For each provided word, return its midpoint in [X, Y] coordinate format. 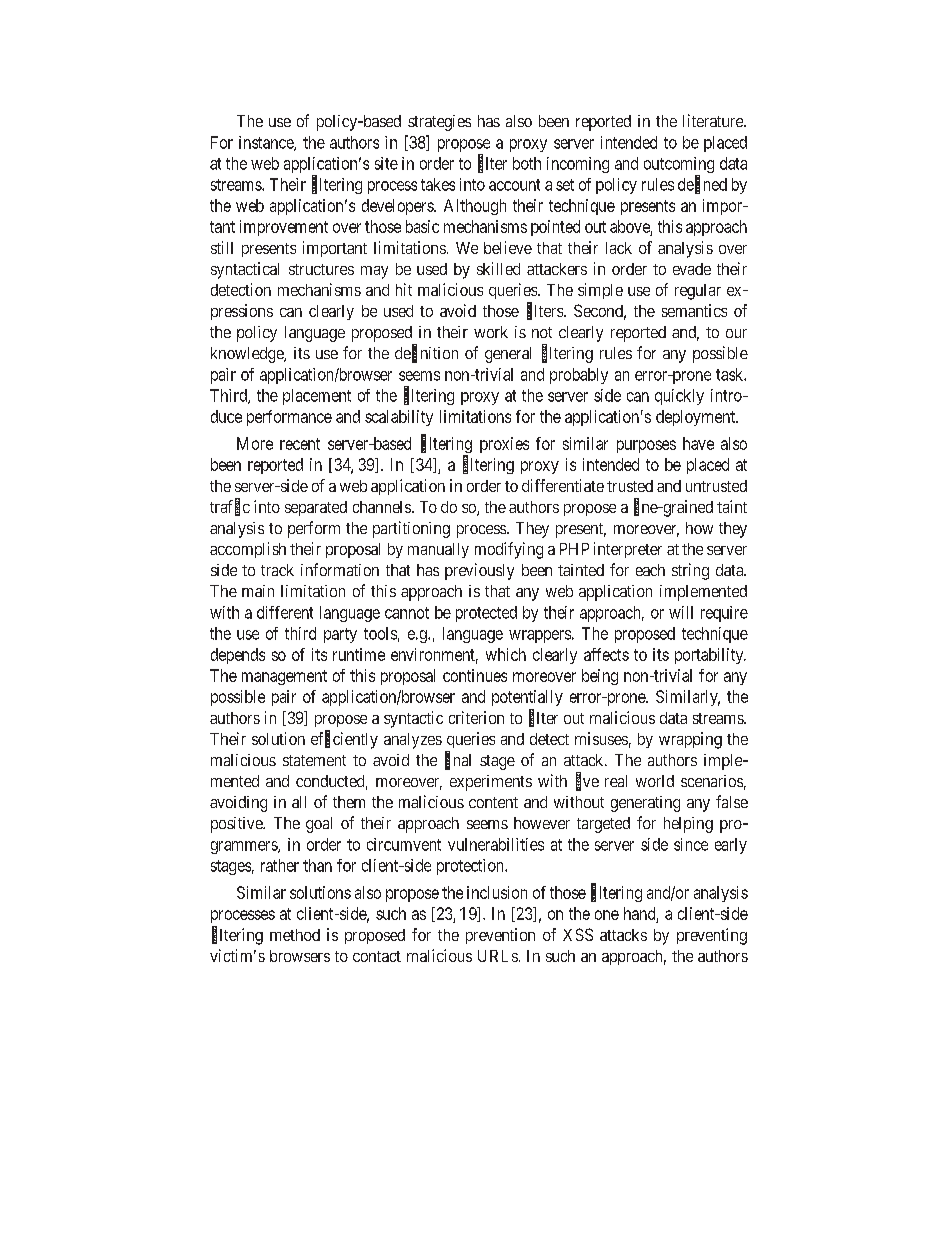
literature [714, 120]
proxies [504, 445]
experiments [491, 783]
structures [321, 269]
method [295, 935]
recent [300, 444]
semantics [694, 310]
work [491, 332]
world [655, 781]
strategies [439, 123]
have [698, 443]
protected [486, 614]
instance [267, 143]
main [258, 591]
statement [314, 760]
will [681, 612]
